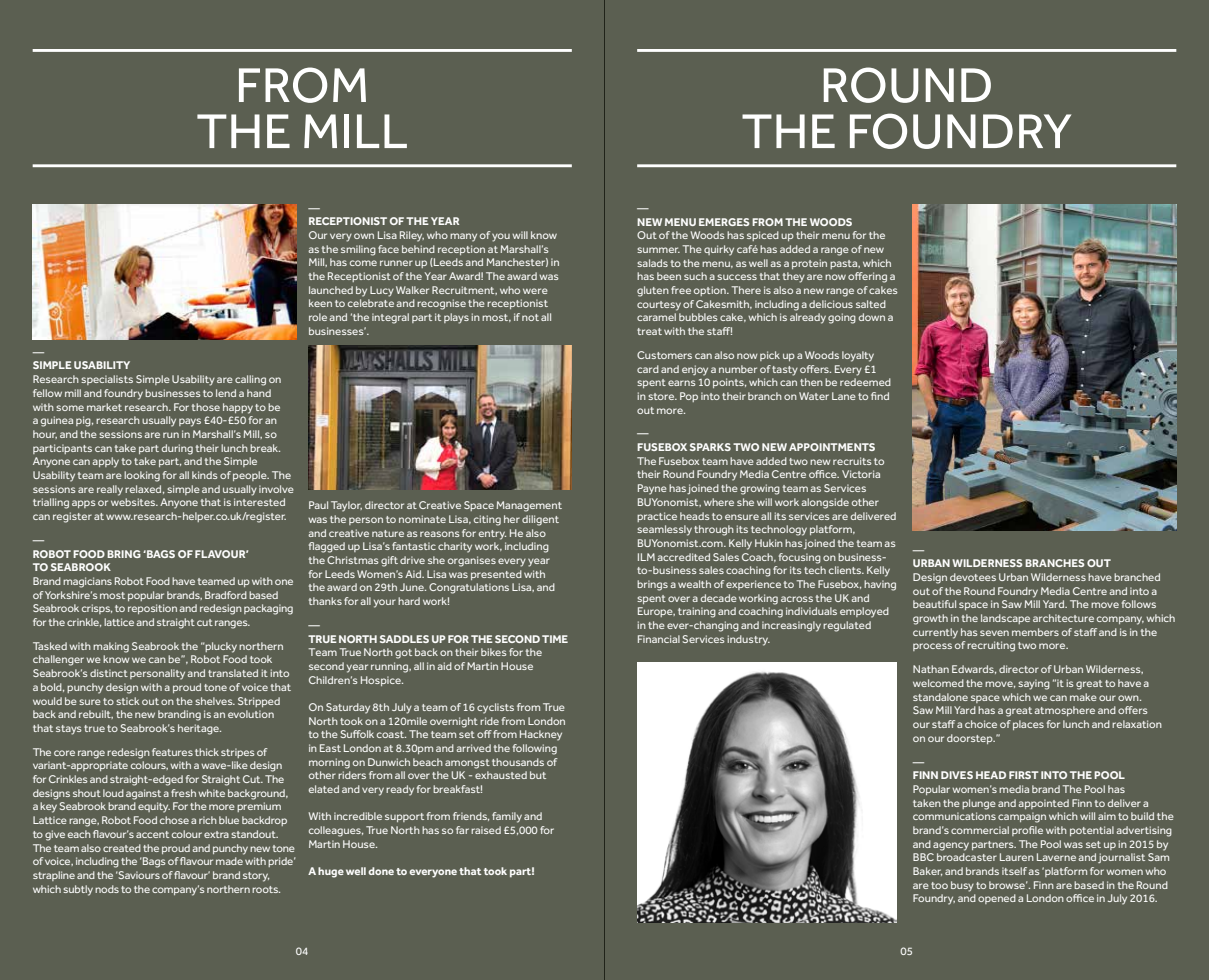 This screenshot has width=1209, height=980. I want to click on translated, so click(233, 673).
